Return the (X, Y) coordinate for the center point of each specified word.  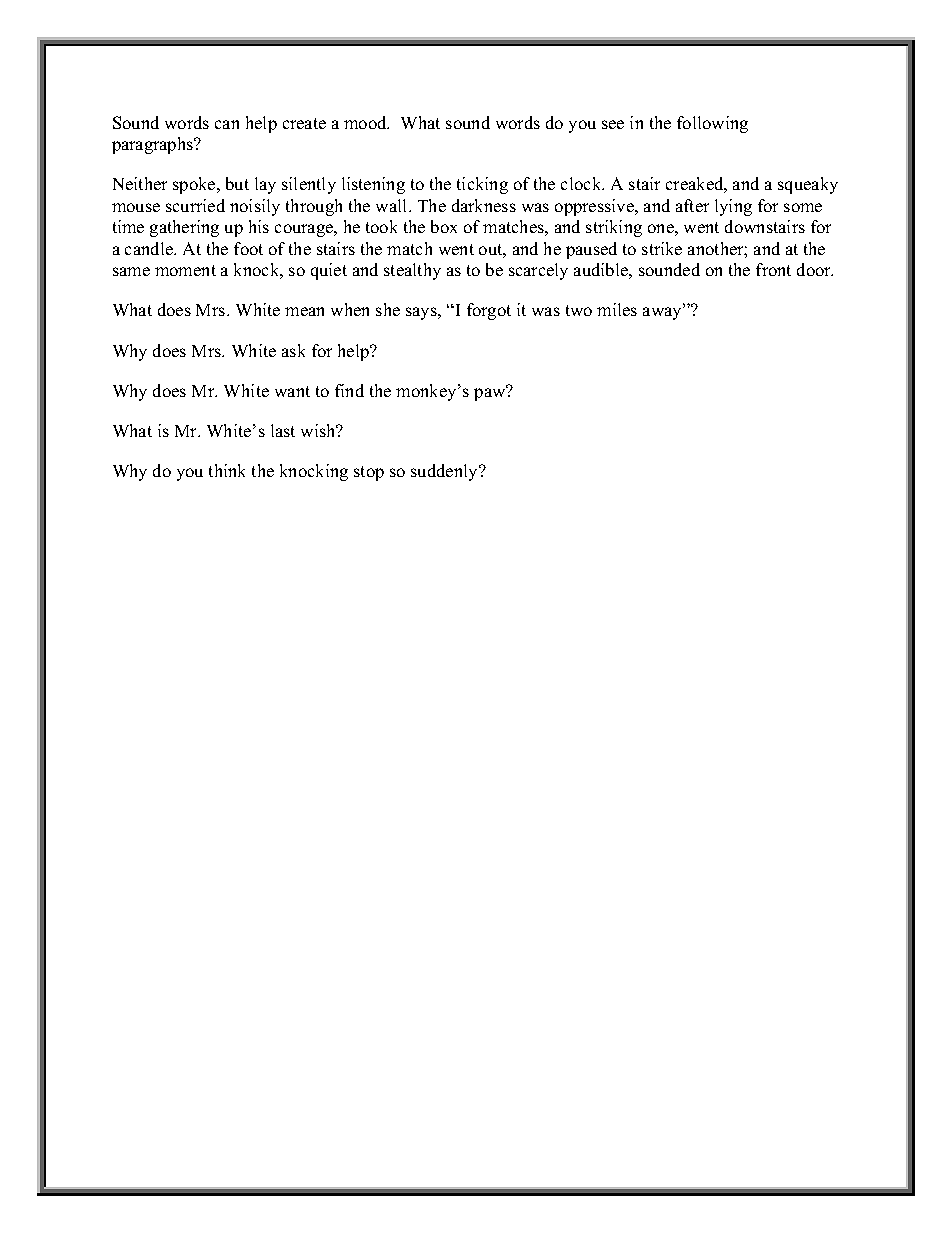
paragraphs (154, 145)
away (664, 313)
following (712, 124)
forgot (489, 311)
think (227, 470)
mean (304, 311)
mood (366, 122)
